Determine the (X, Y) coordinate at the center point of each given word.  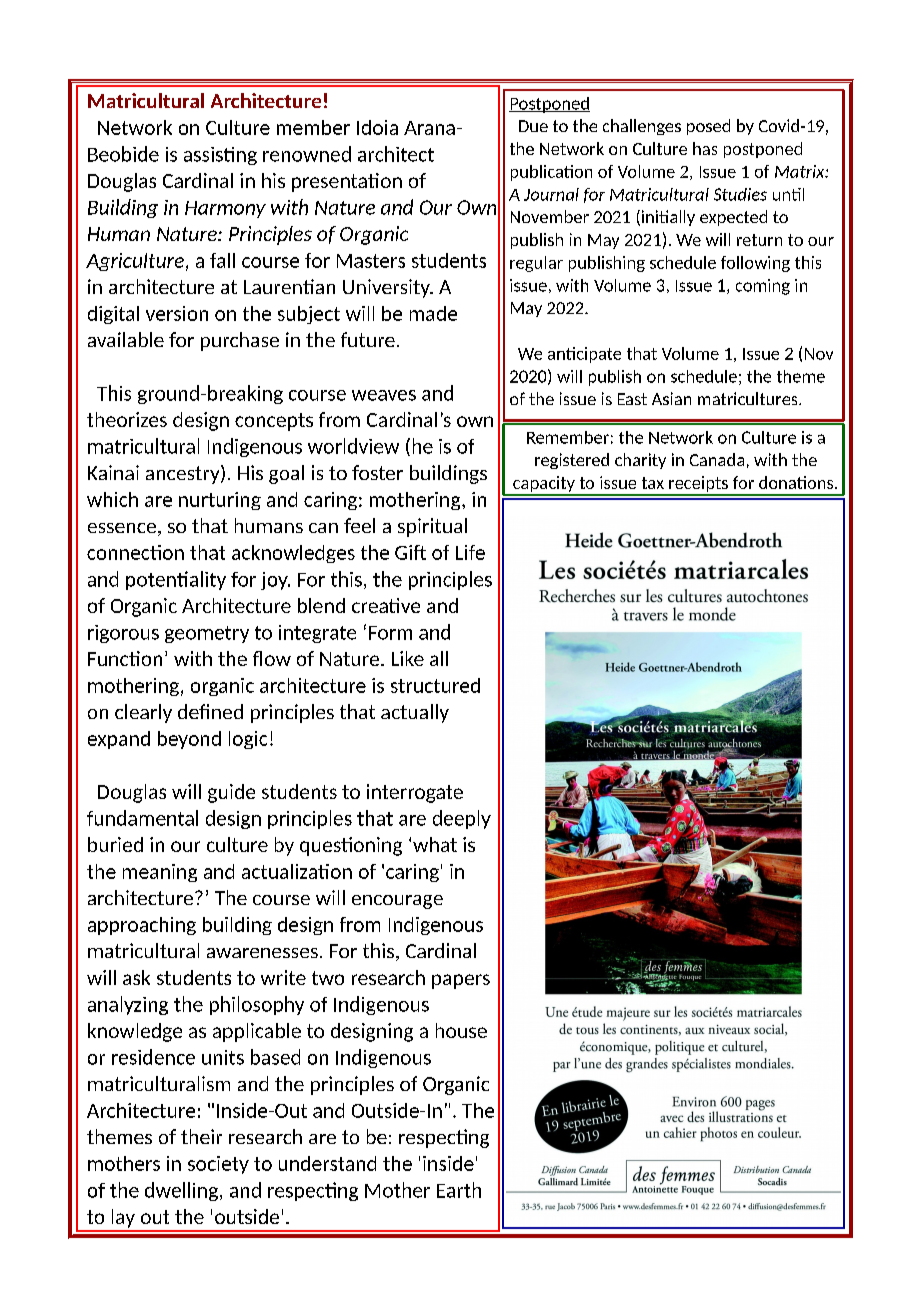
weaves (384, 395)
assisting (220, 156)
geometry (207, 634)
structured (435, 685)
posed (708, 127)
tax (653, 483)
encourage (397, 902)
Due (533, 126)
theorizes (127, 419)
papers (461, 981)
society (218, 1165)
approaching (142, 926)
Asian (671, 398)
